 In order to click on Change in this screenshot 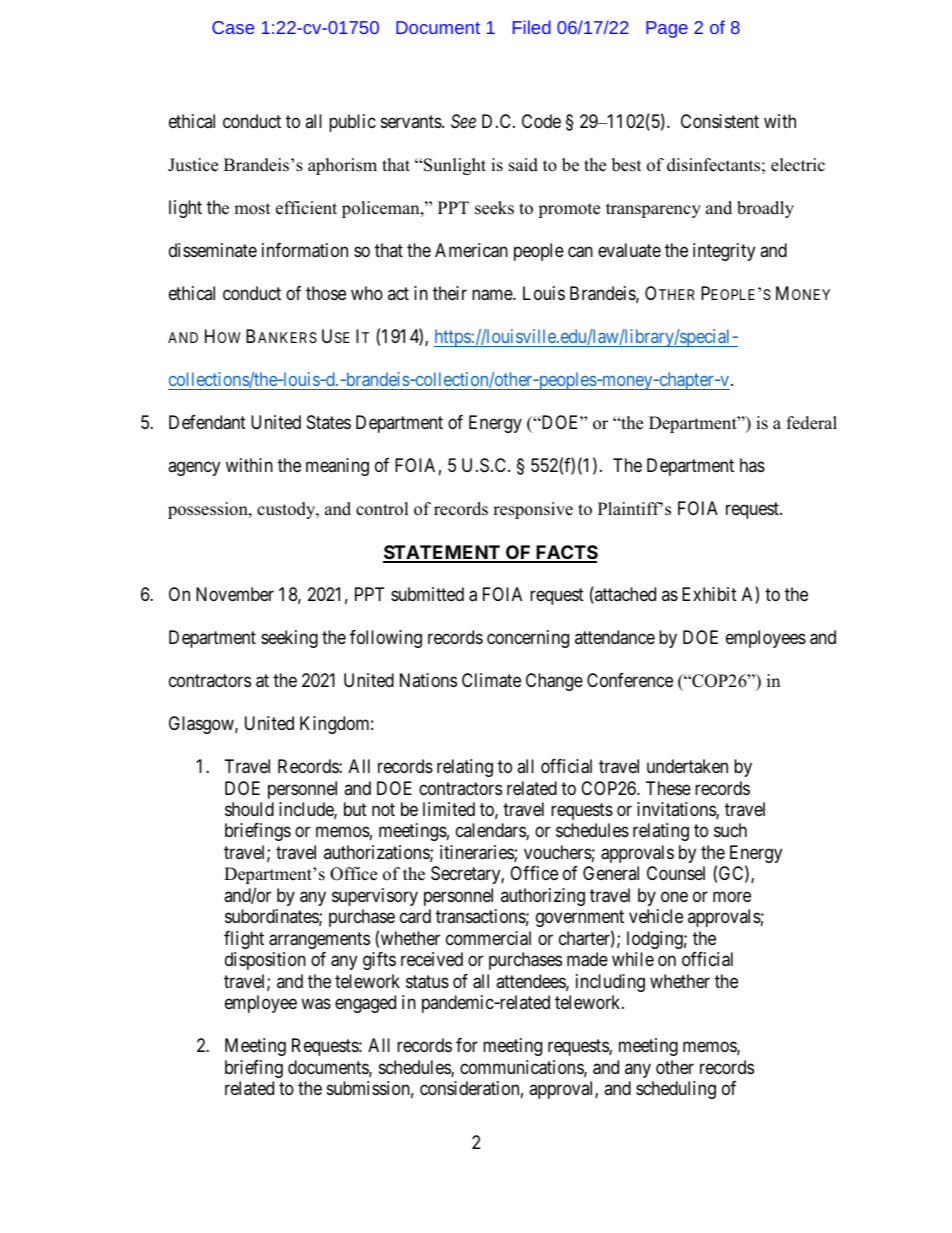, I will do `click(554, 682)`.
